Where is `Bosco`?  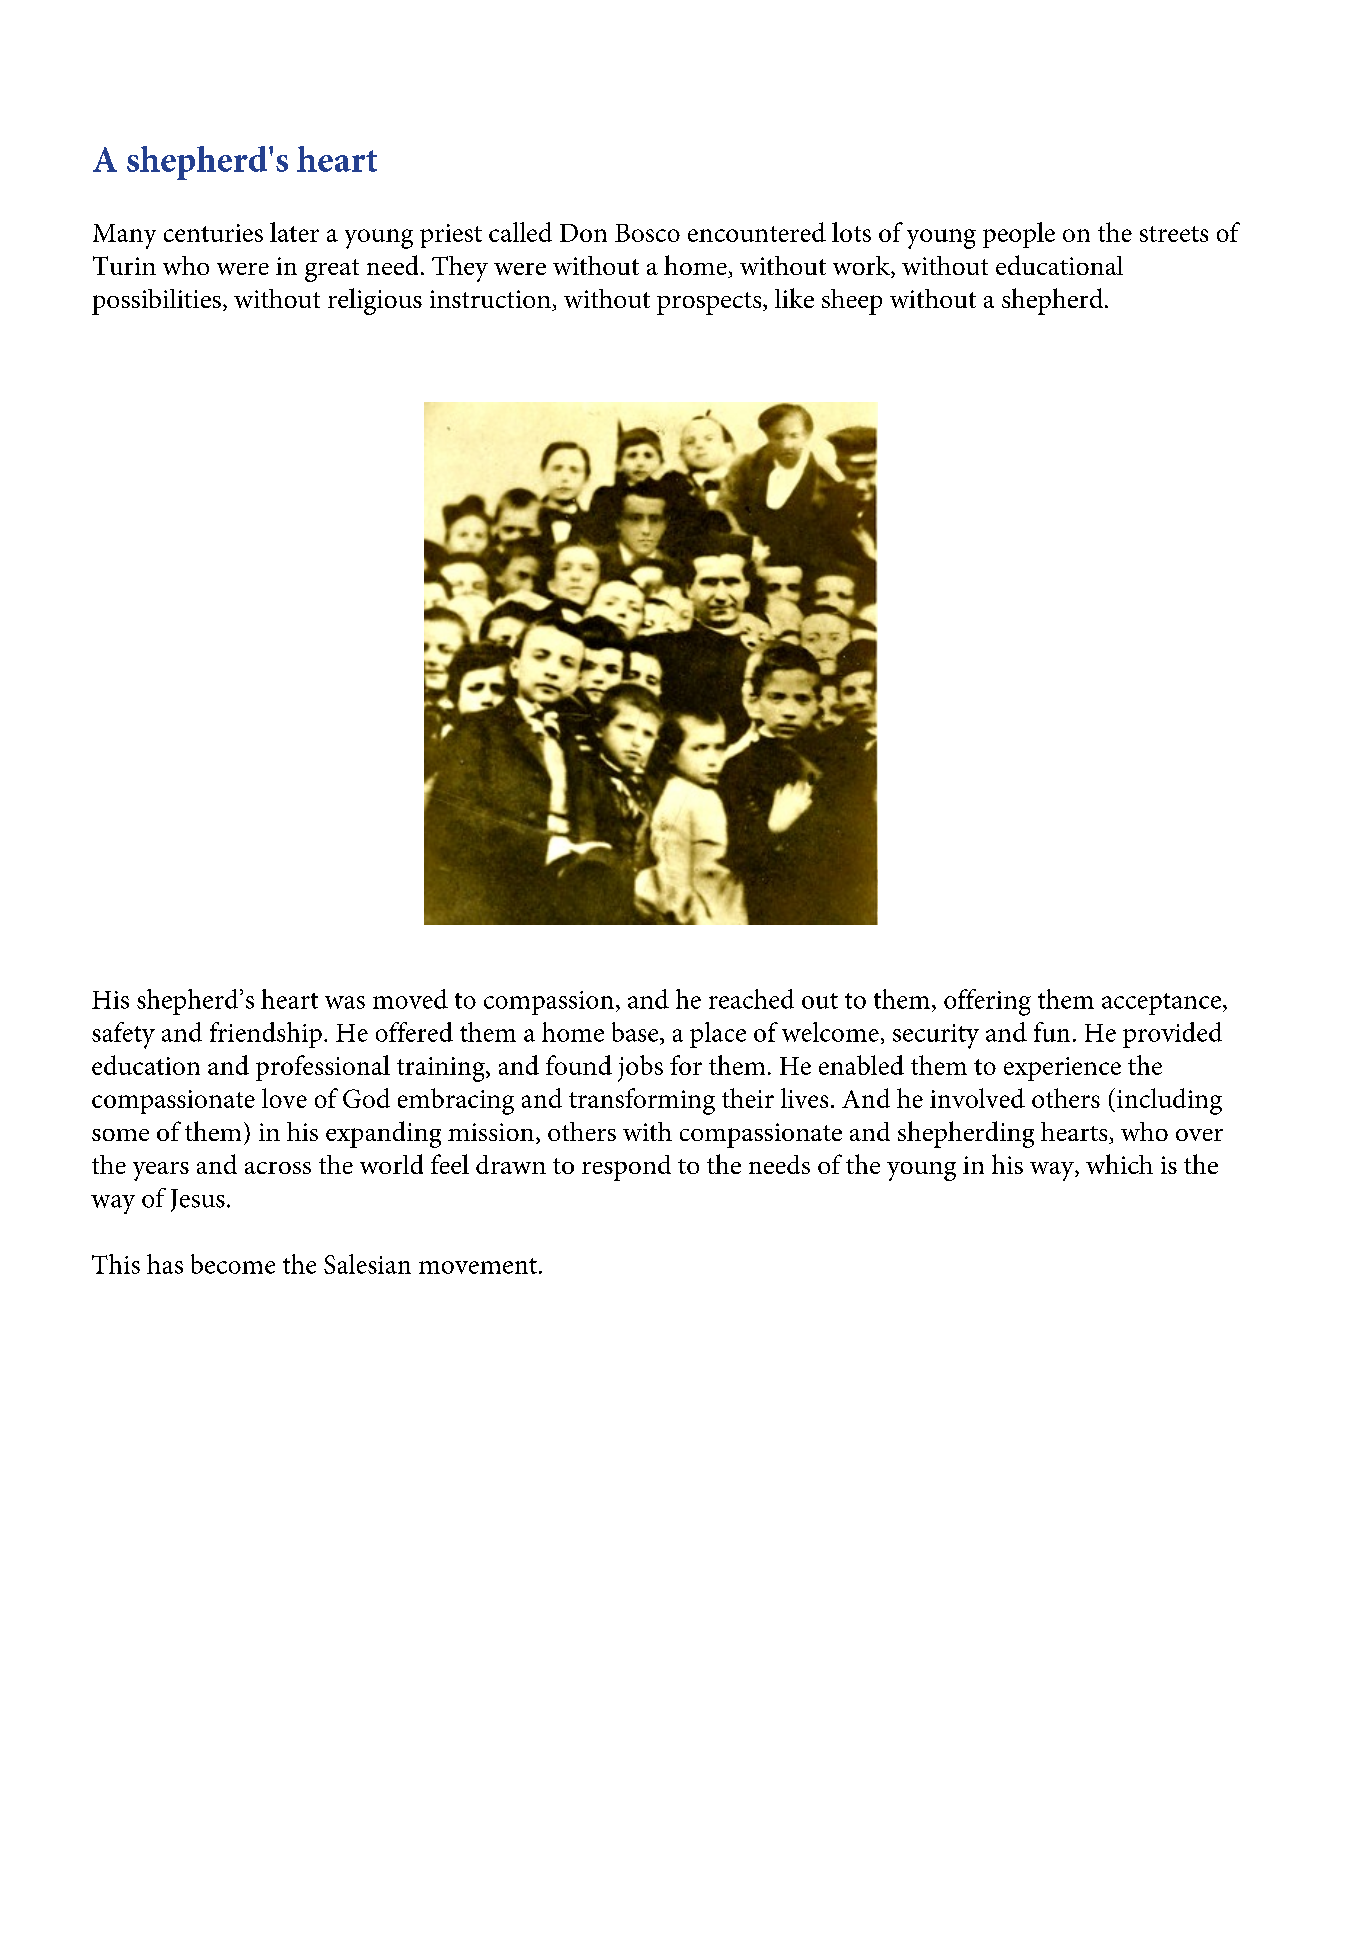
Bosco is located at coordinates (647, 233).
